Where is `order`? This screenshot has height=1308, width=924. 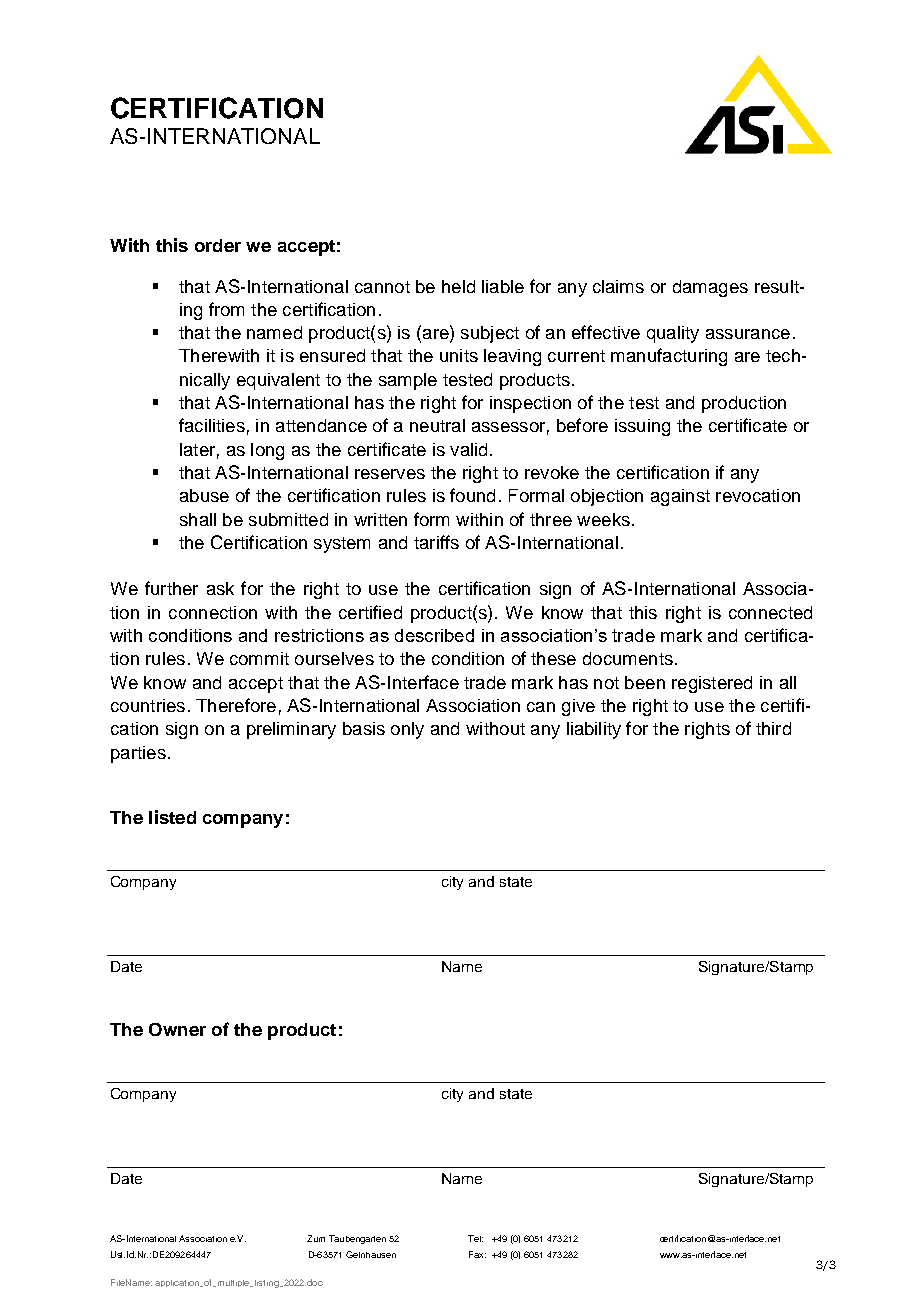 order is located at coordinates (218, 245).
